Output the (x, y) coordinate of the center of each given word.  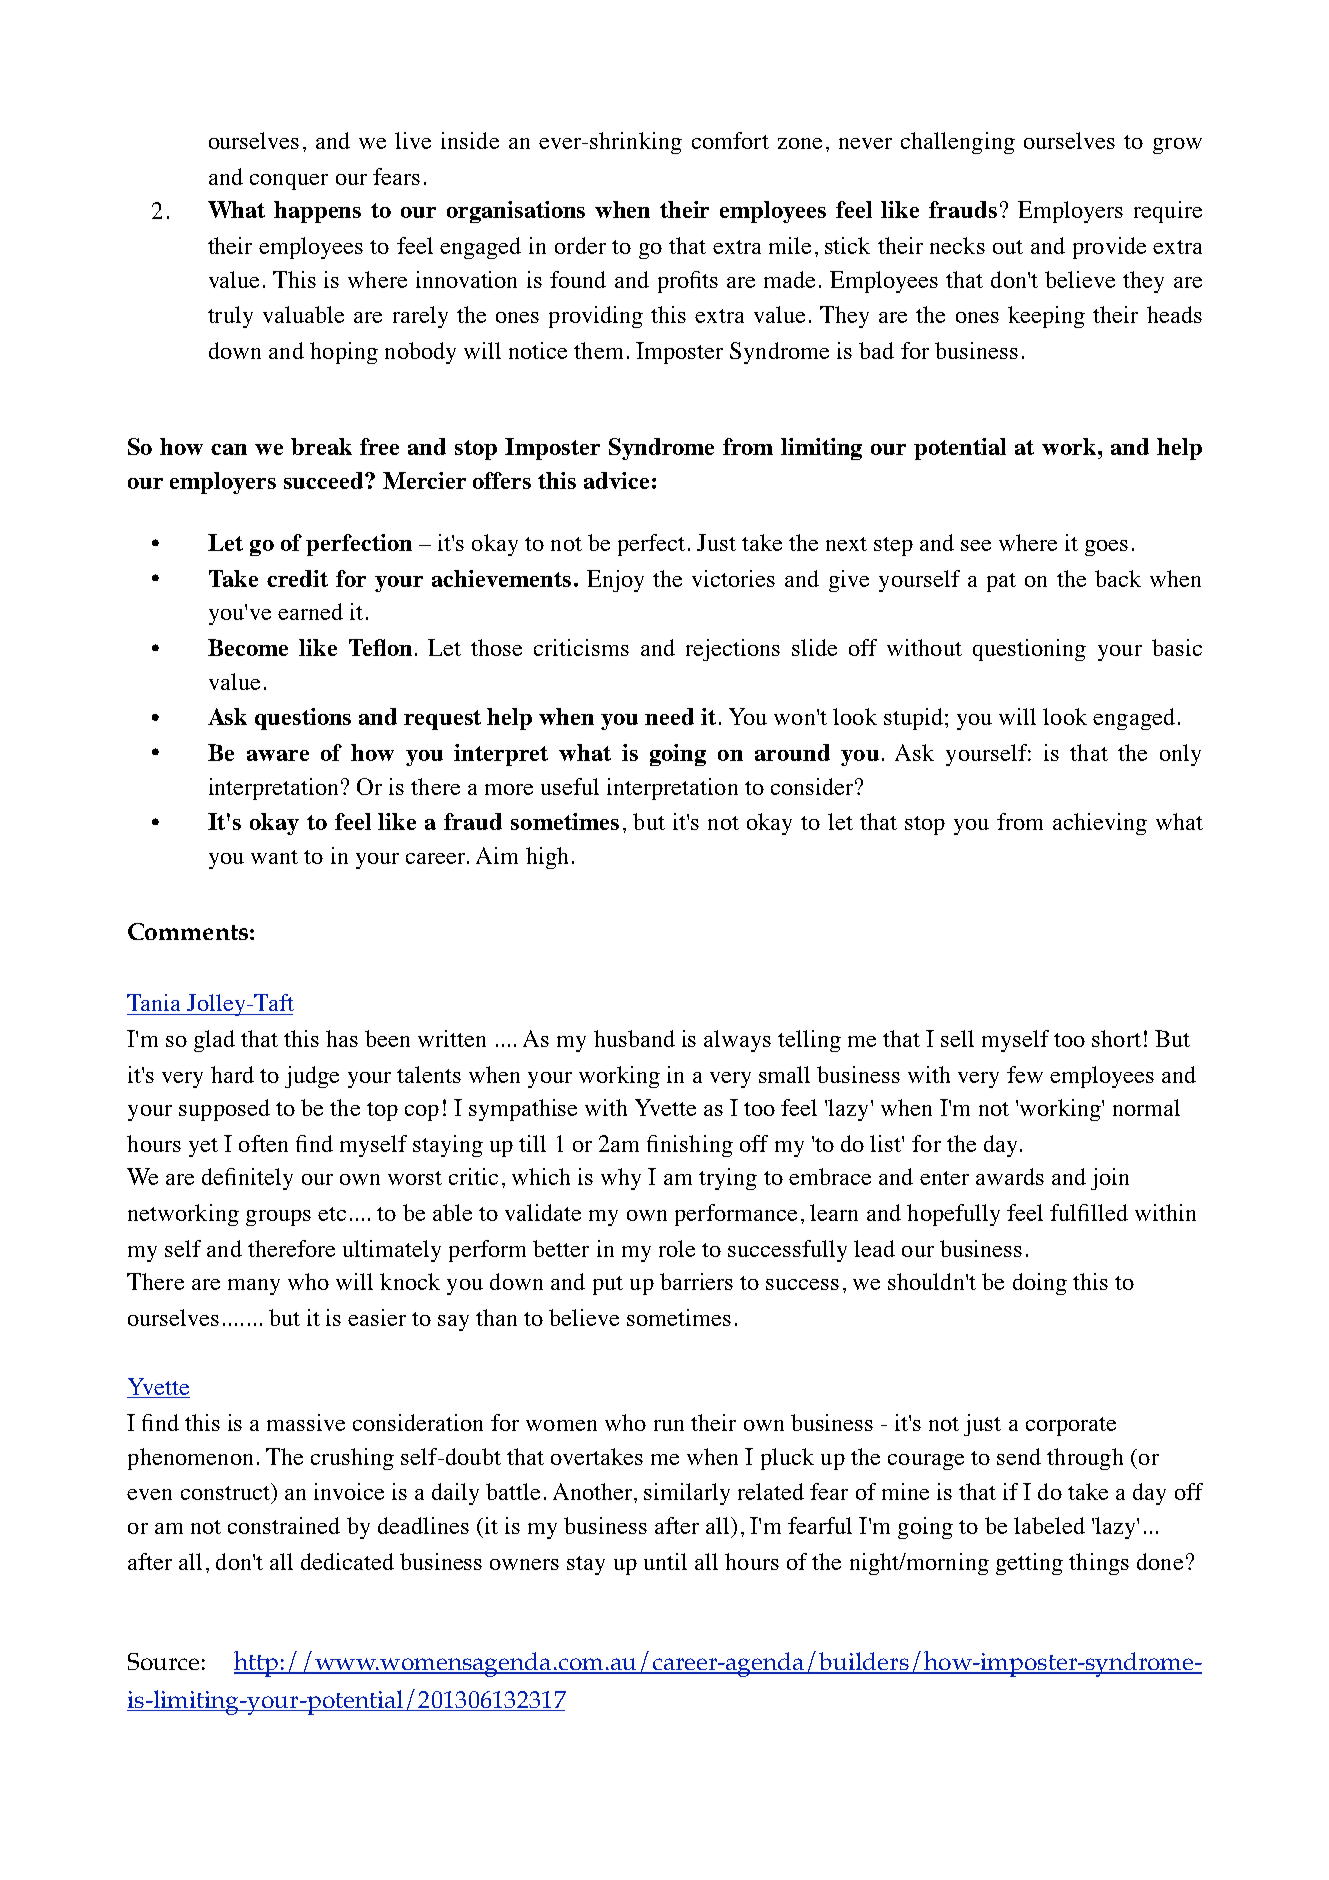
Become (248, 647)
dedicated (347, 1561)
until (665, 1561)
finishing (690, 1146)
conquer (289, 182)
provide (1109, 248)
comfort (730, 140)
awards (1010, 1176)
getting (1029, 1564)
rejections (733, 650)
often (263, 1143)
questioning (1029, 650)
